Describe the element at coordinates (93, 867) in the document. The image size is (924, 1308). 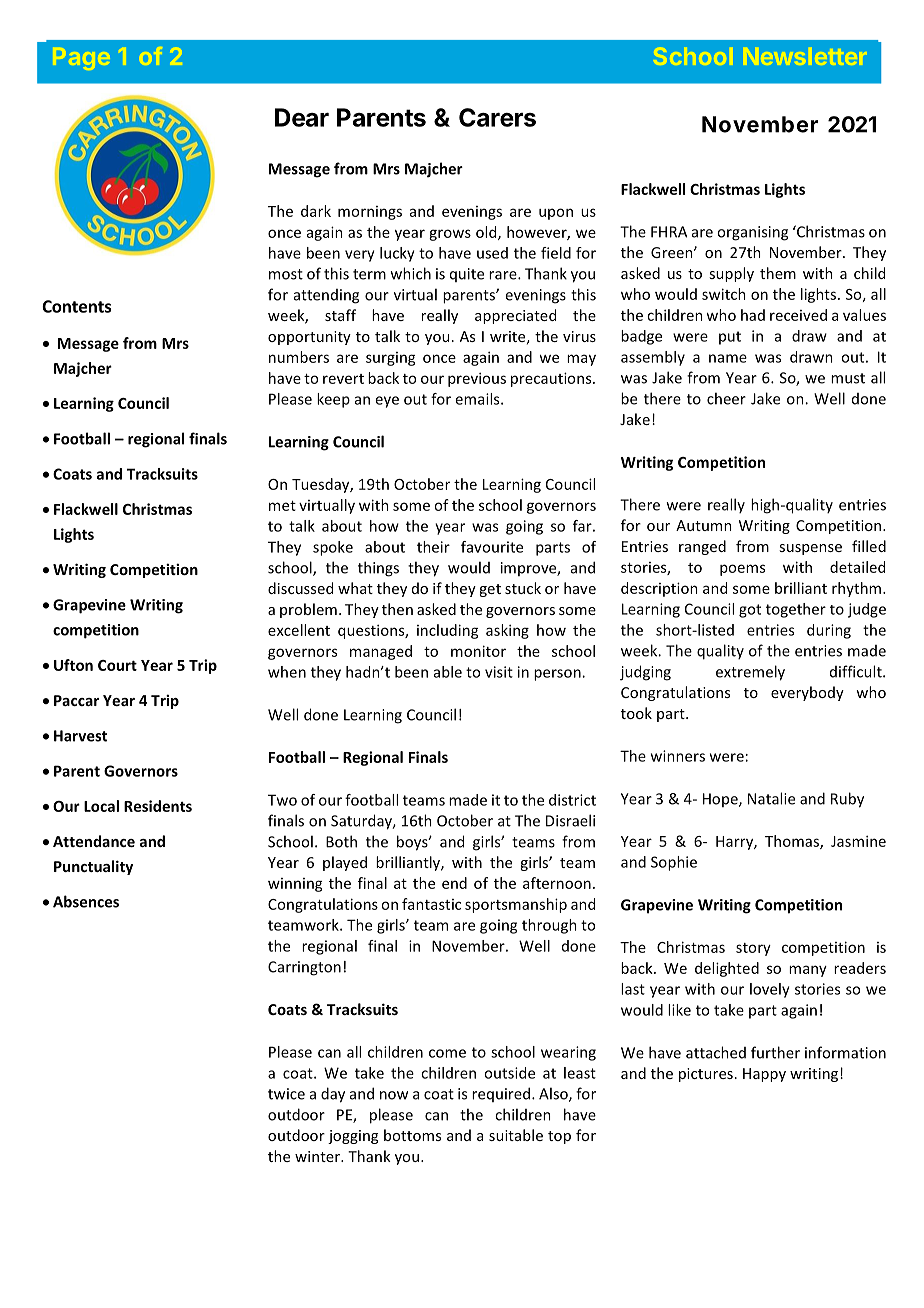
I see `Punctuality` at that location.
